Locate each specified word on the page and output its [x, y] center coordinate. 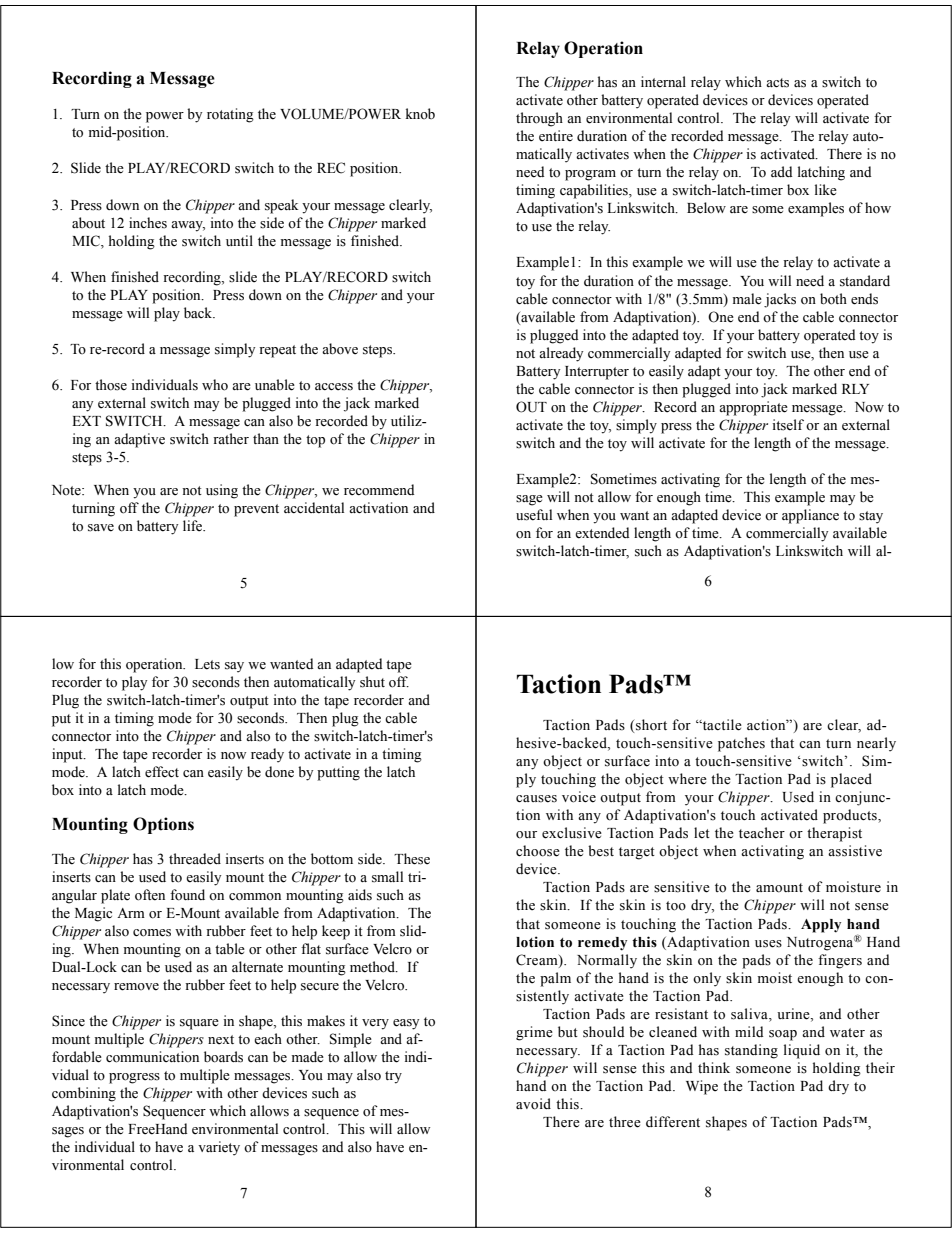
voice [579, 797]
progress [134, 1078]
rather [231, 439]
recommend [379, 490]
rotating [230, 115]
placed [851, 780]
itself [788, 425]
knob [420, 113]
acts [777, 83]
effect [162, 772]
